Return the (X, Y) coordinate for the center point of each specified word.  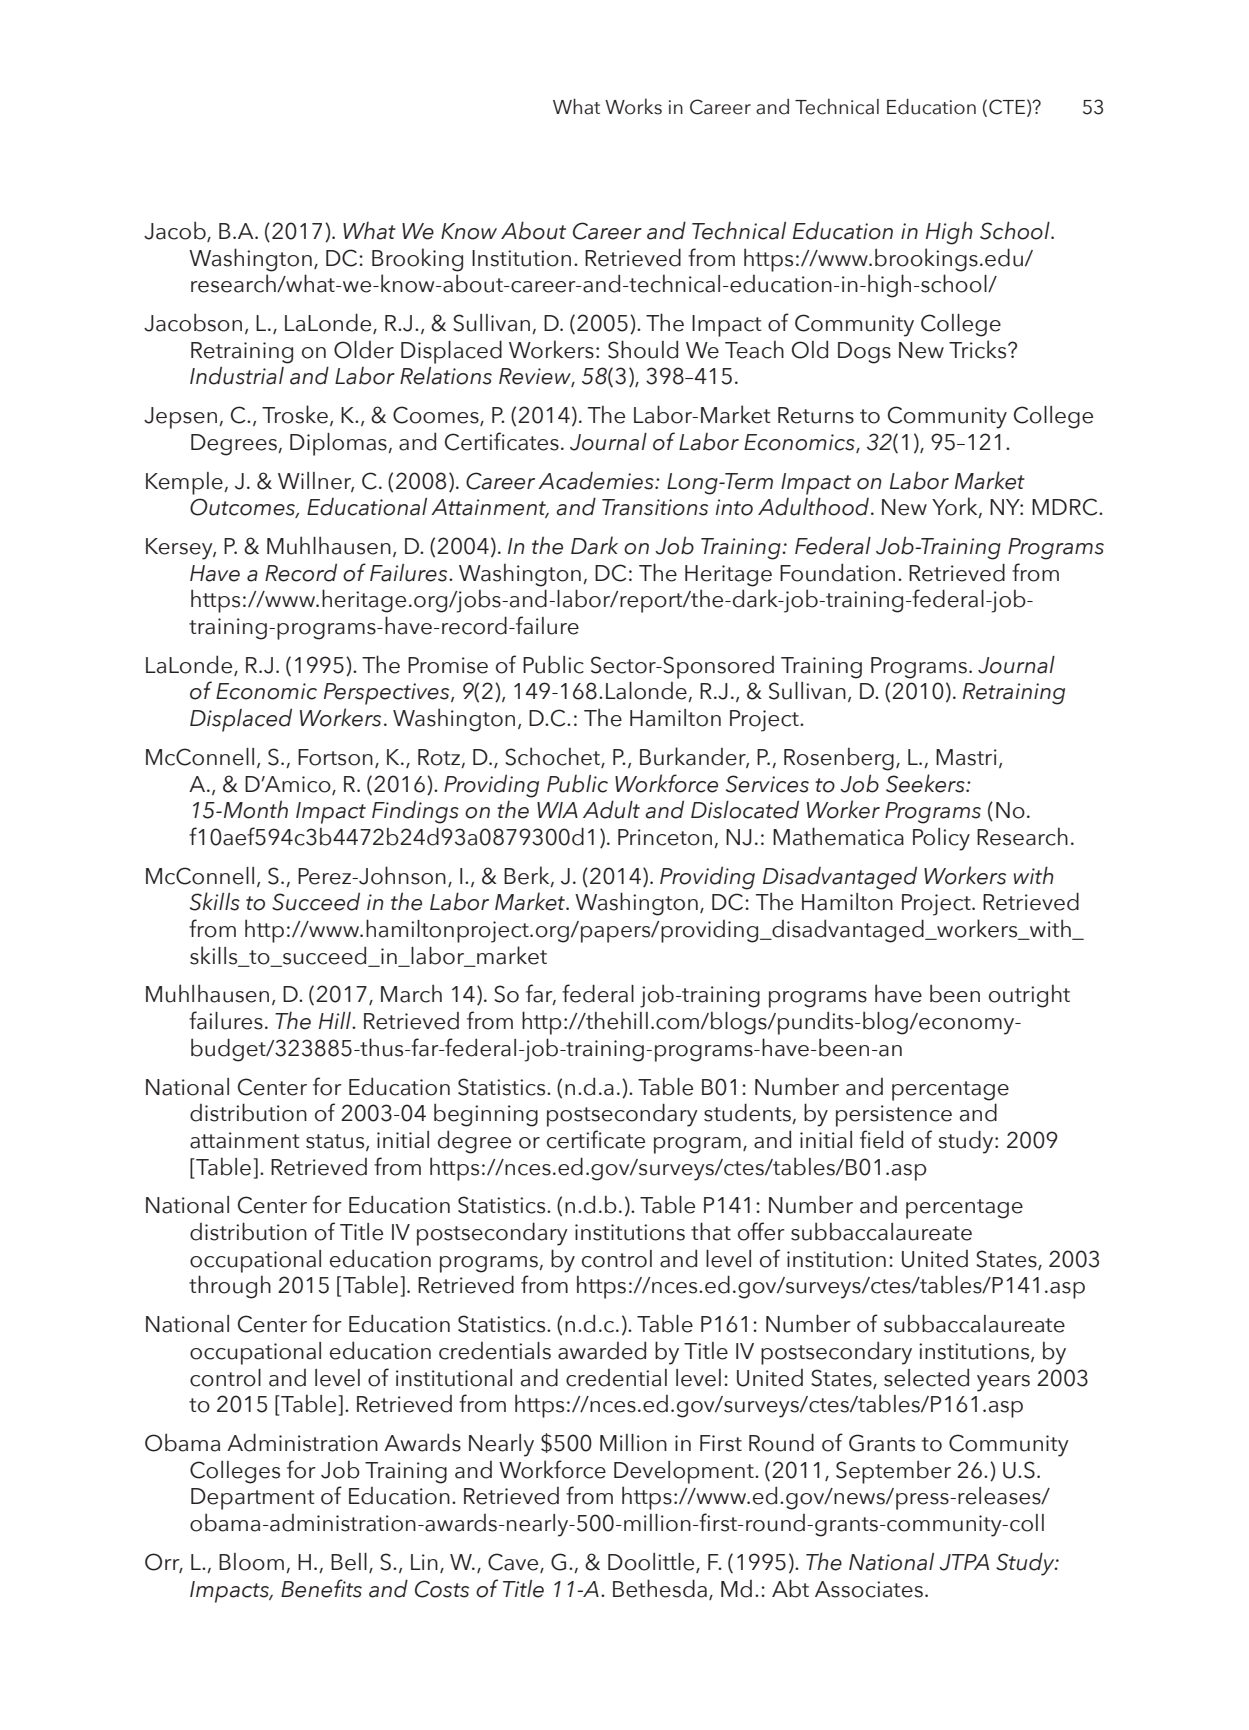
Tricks (979, 349)
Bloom (251, 1562)
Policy (941, 839)
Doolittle (652, 1563)
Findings (415, 812)
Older (364, 350)
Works (633, 106)
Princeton (666, 838)
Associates (869, 1589)
